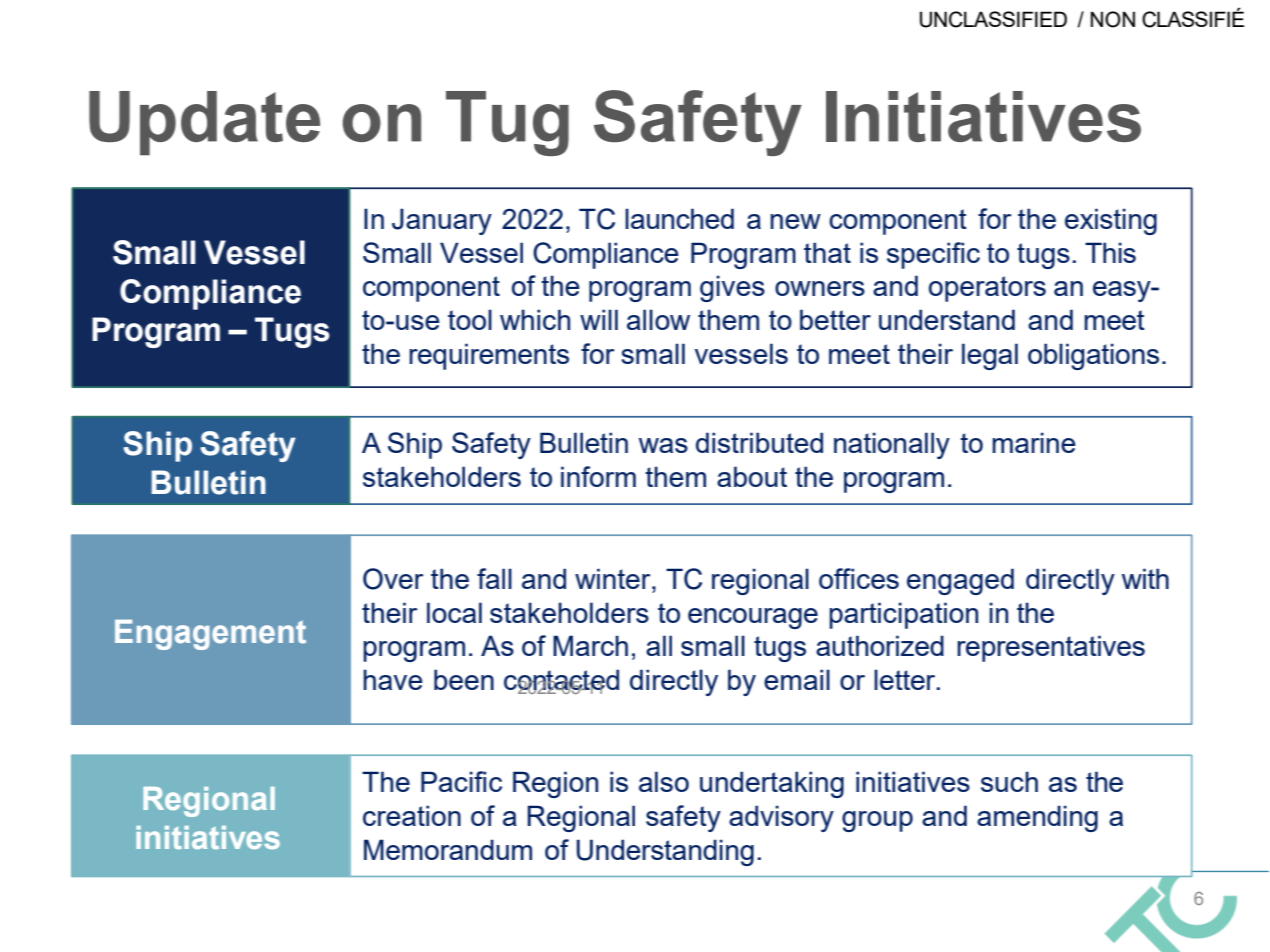  Describe the element at coordinates (204, 123) in the image. I see `Update` at that location.
